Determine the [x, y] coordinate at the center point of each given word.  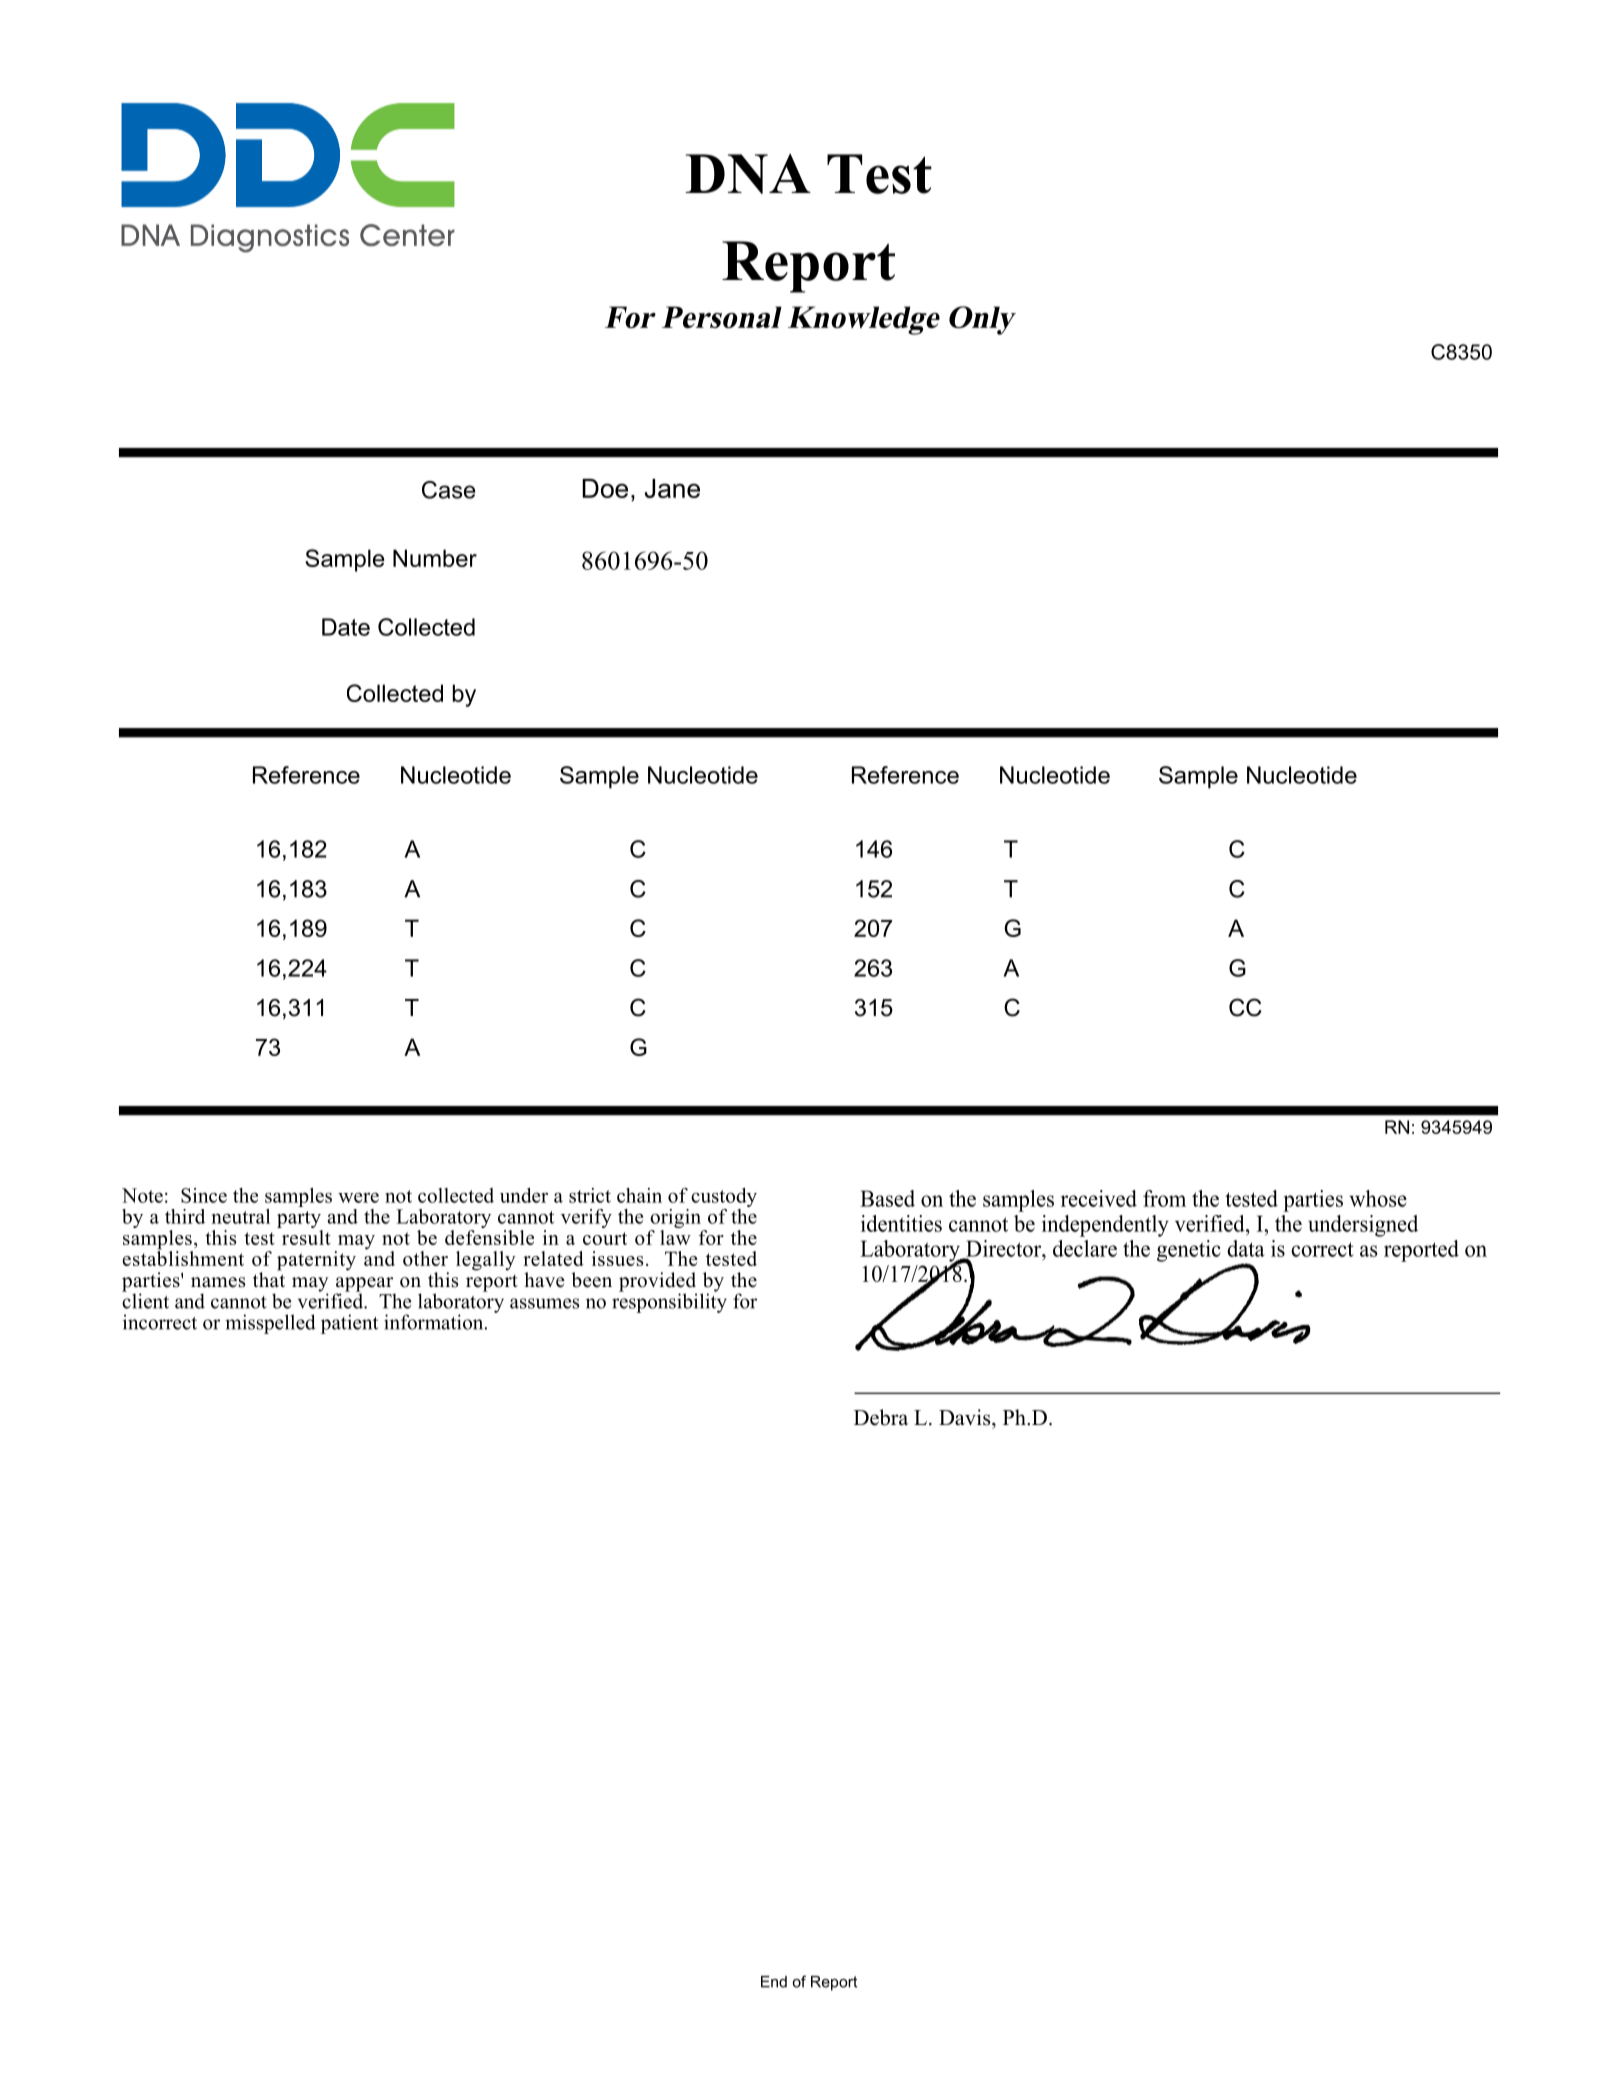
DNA [748, 174]
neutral [241, 1216]
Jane [672, 488]
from [1164, 1198]
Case [449, 490]
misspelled [270, 1324]
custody [724, 1197]
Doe [605, 488]
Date [346, 627]
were [358, 1197]
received [1099, 1198]
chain [639, 1195]
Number [435, 558]
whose [1378, 1198]
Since [204, 1195]
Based [887, 1198]
